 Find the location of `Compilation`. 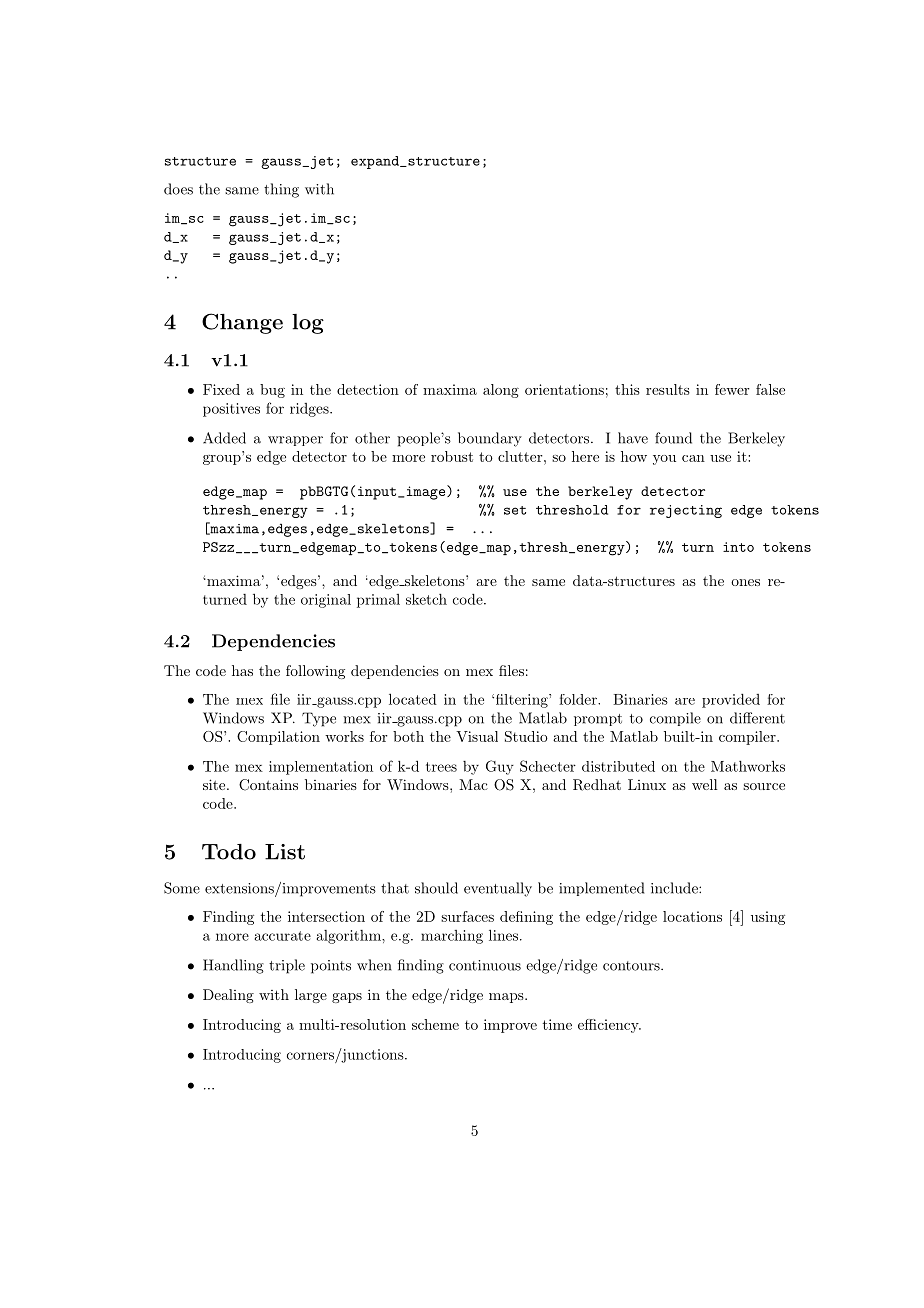

Compilation is located at coordinates (278, 738).
